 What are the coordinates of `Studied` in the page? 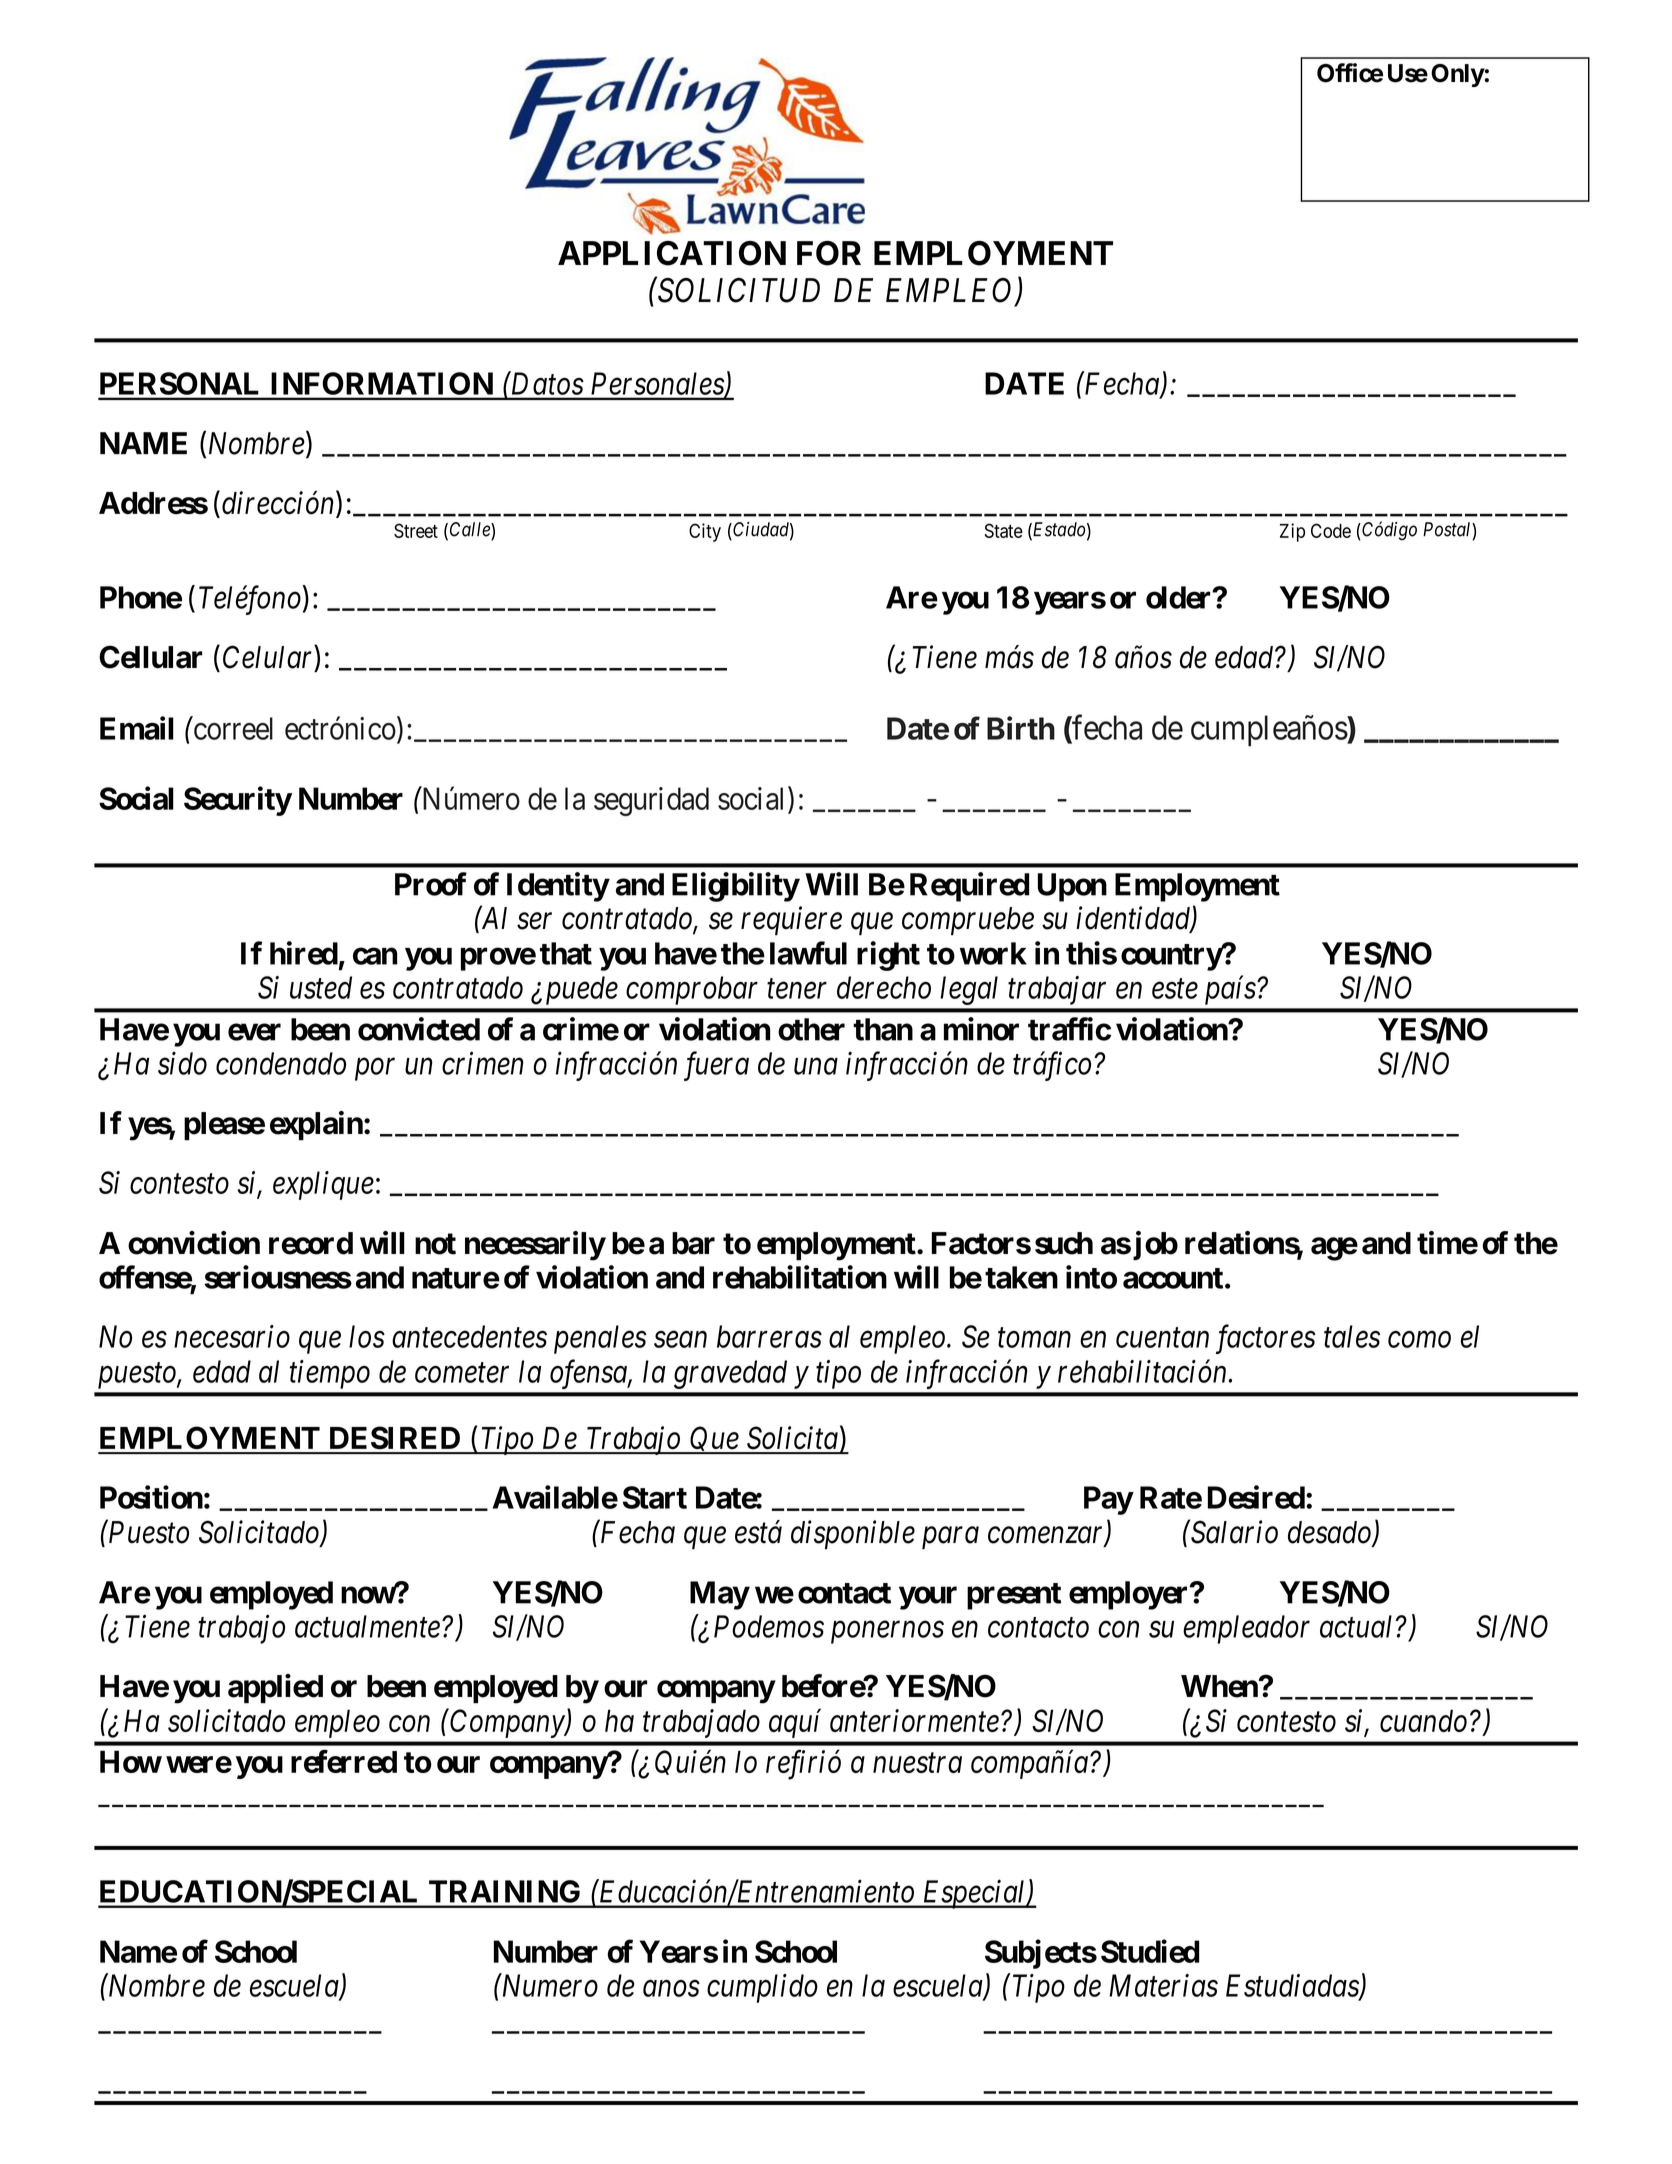 It's located at (1150, 1951).
